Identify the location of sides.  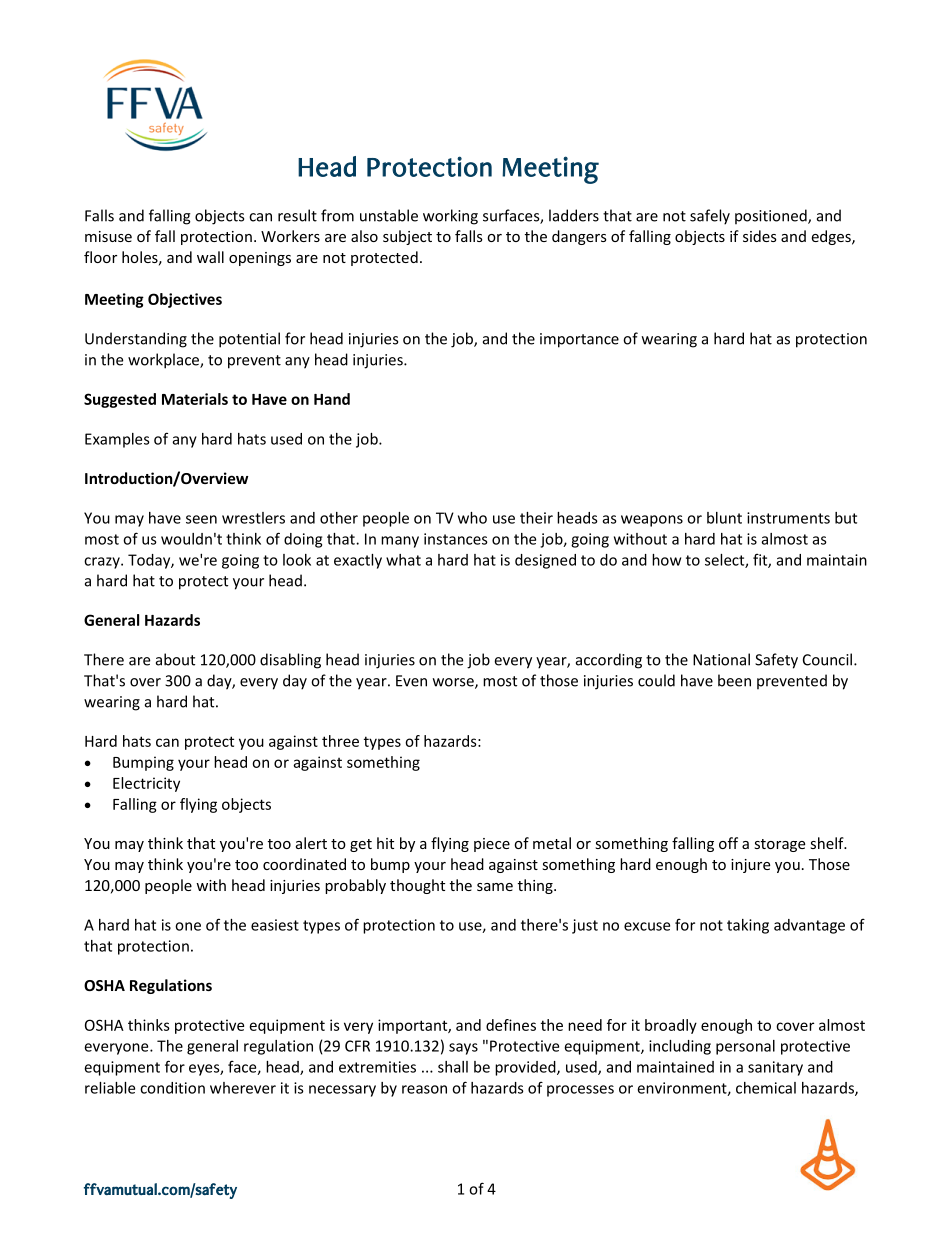
(760, 236).
